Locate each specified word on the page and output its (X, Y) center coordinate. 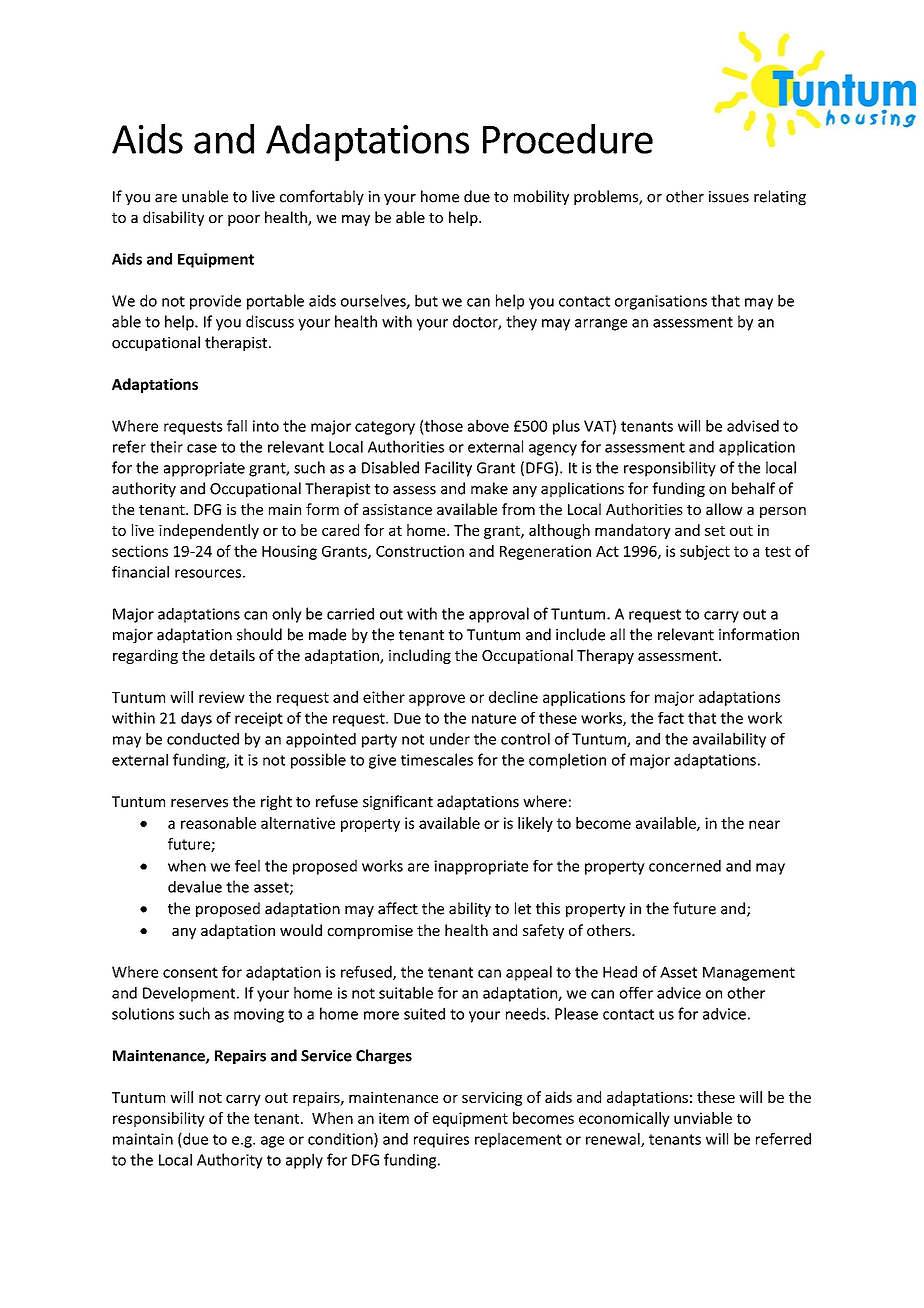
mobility (541, 197)
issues (729, 197)
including (420, 656)
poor (244, 220)
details (232, 655)
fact (671, 718)
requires (441, 1140)
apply (304, 1161)
